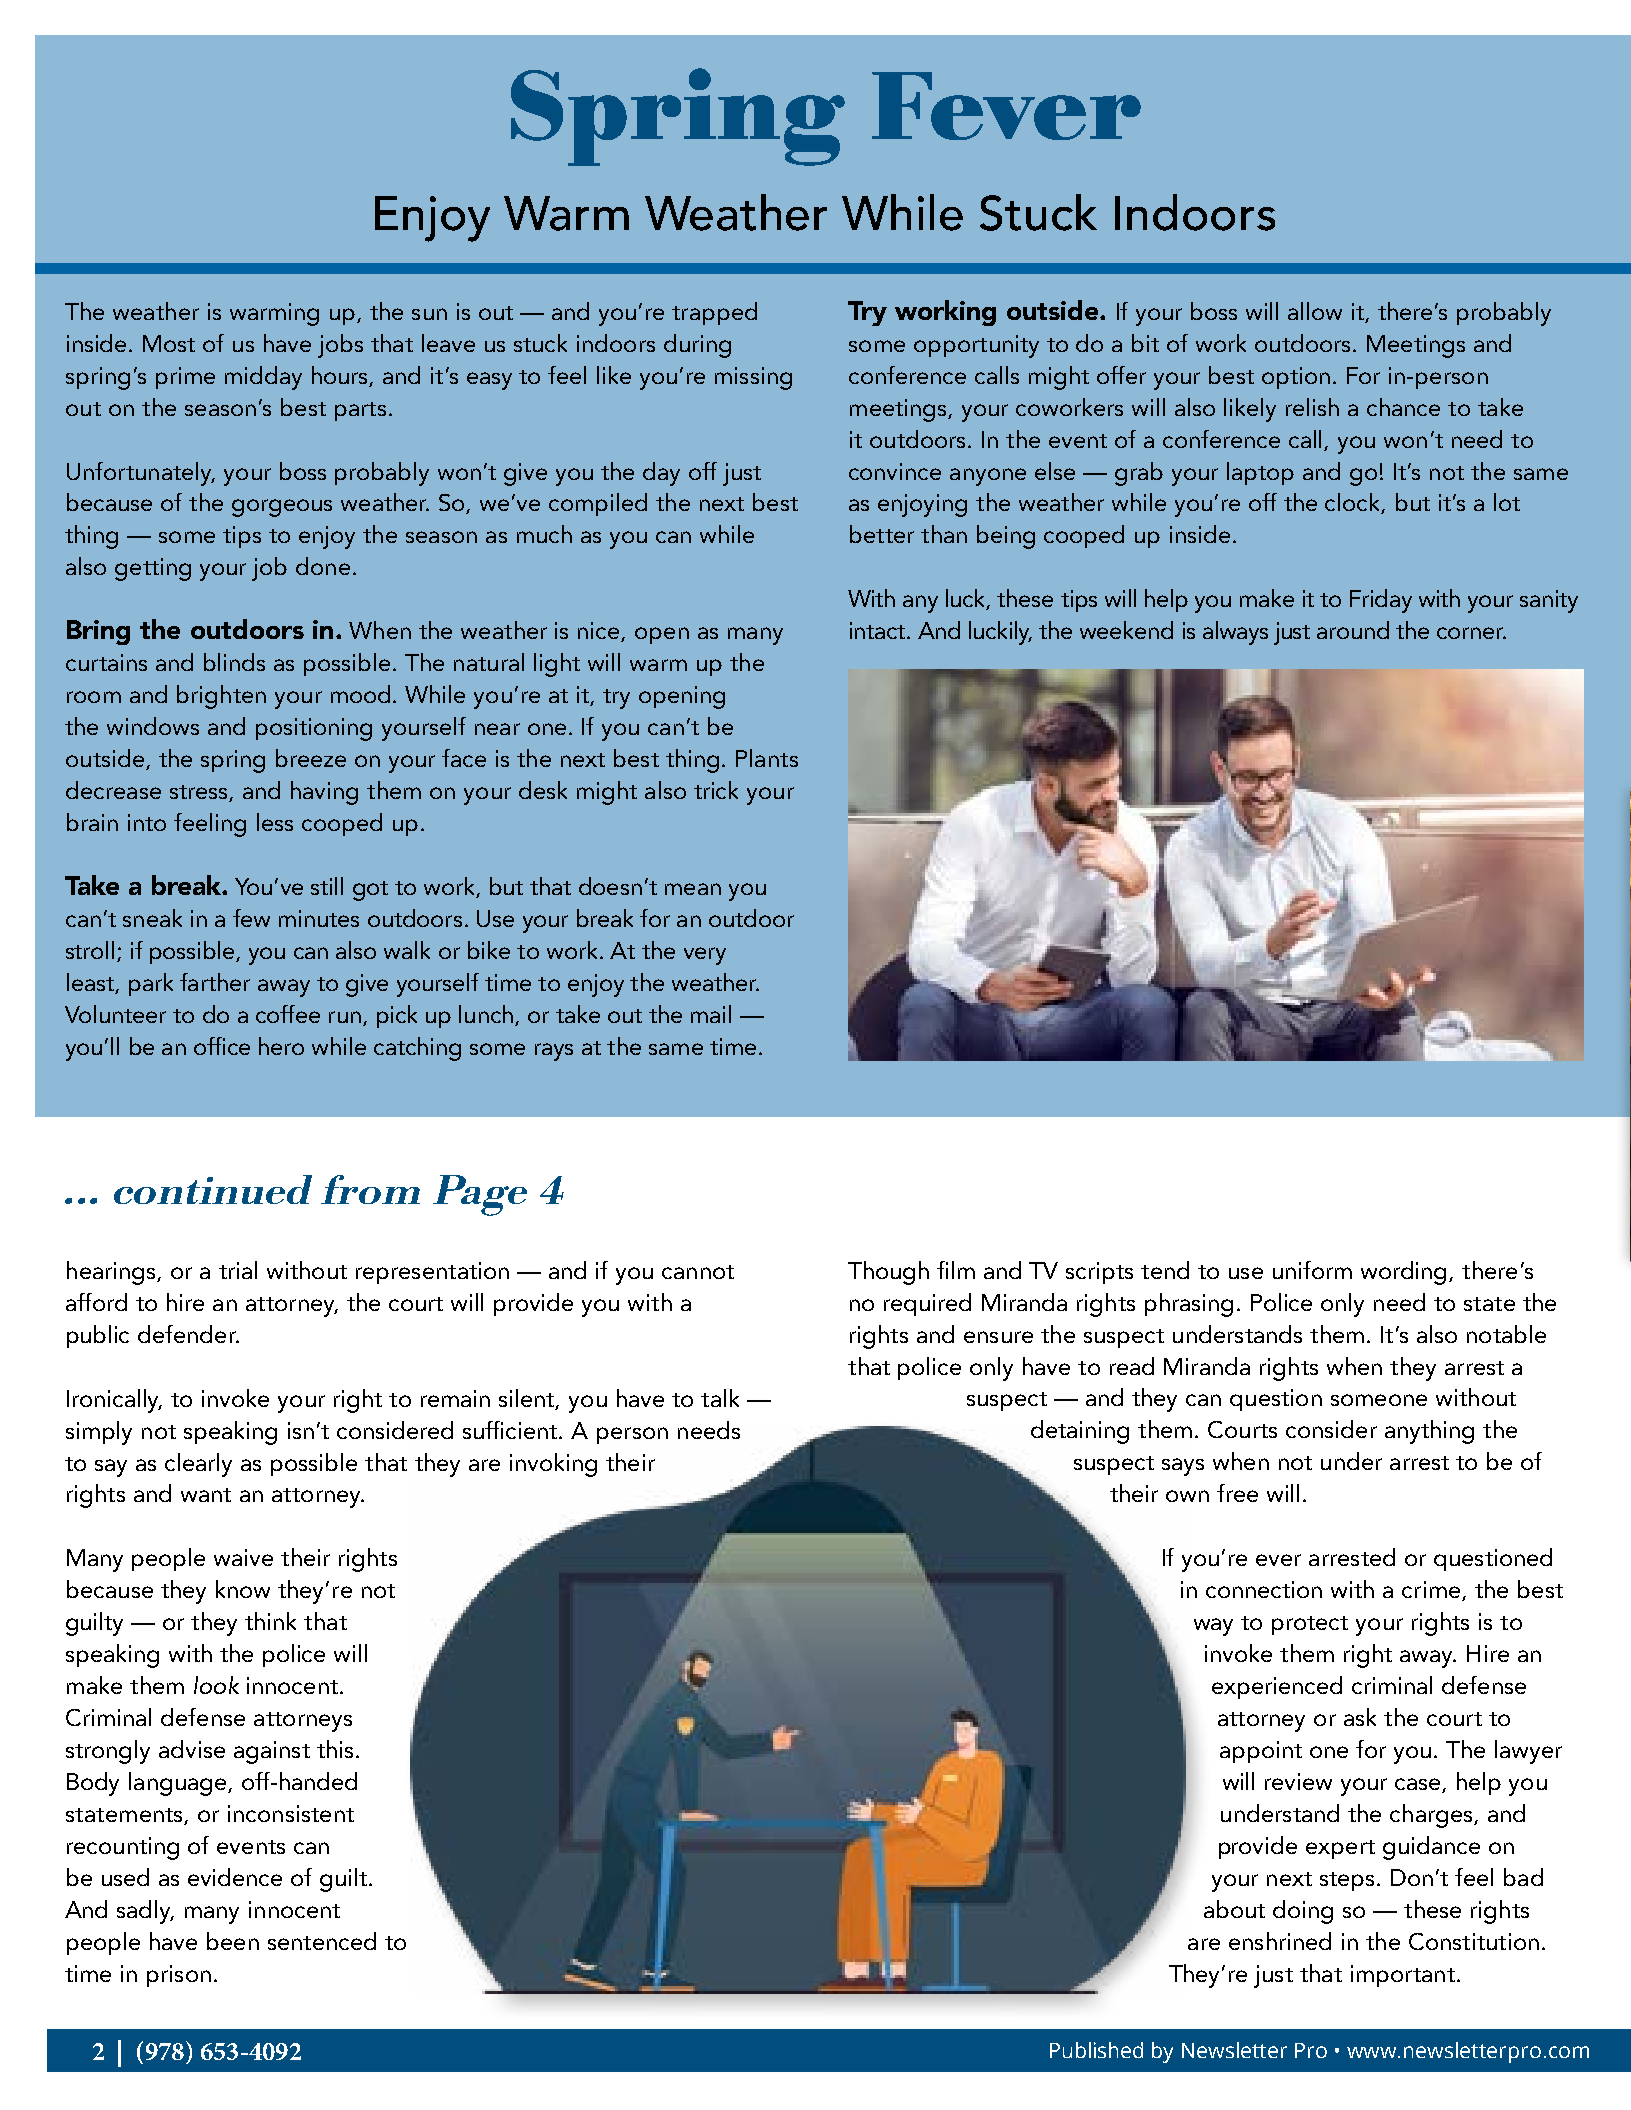 Image resolution: width=1631 pixels, height=2110 pixels. What do you see at coordinates (213, 1189) in the document?
I see `continued` at bounding box center [213, 1189].
